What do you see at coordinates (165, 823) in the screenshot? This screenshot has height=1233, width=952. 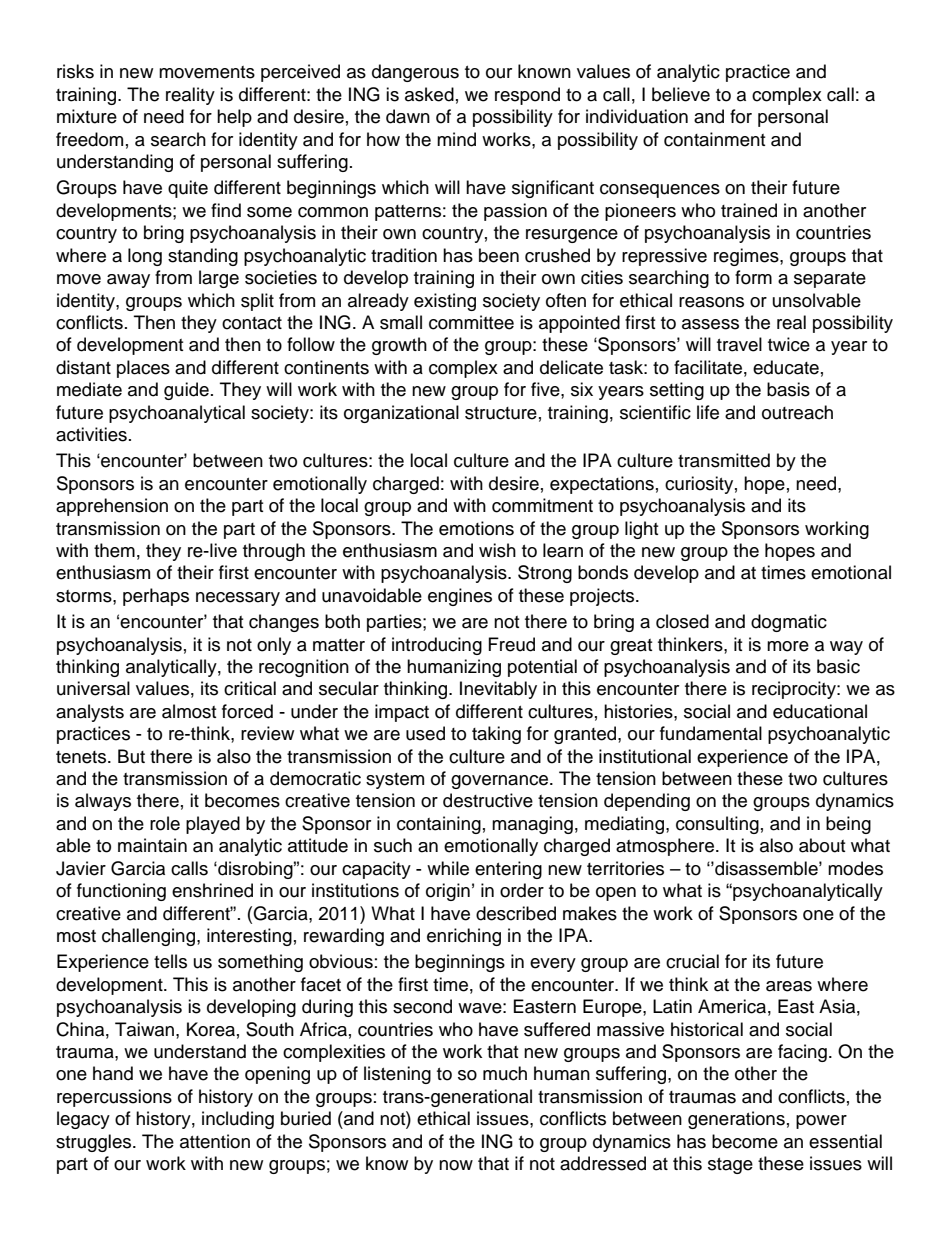 I see `role` at bounding box center [165, 823].
